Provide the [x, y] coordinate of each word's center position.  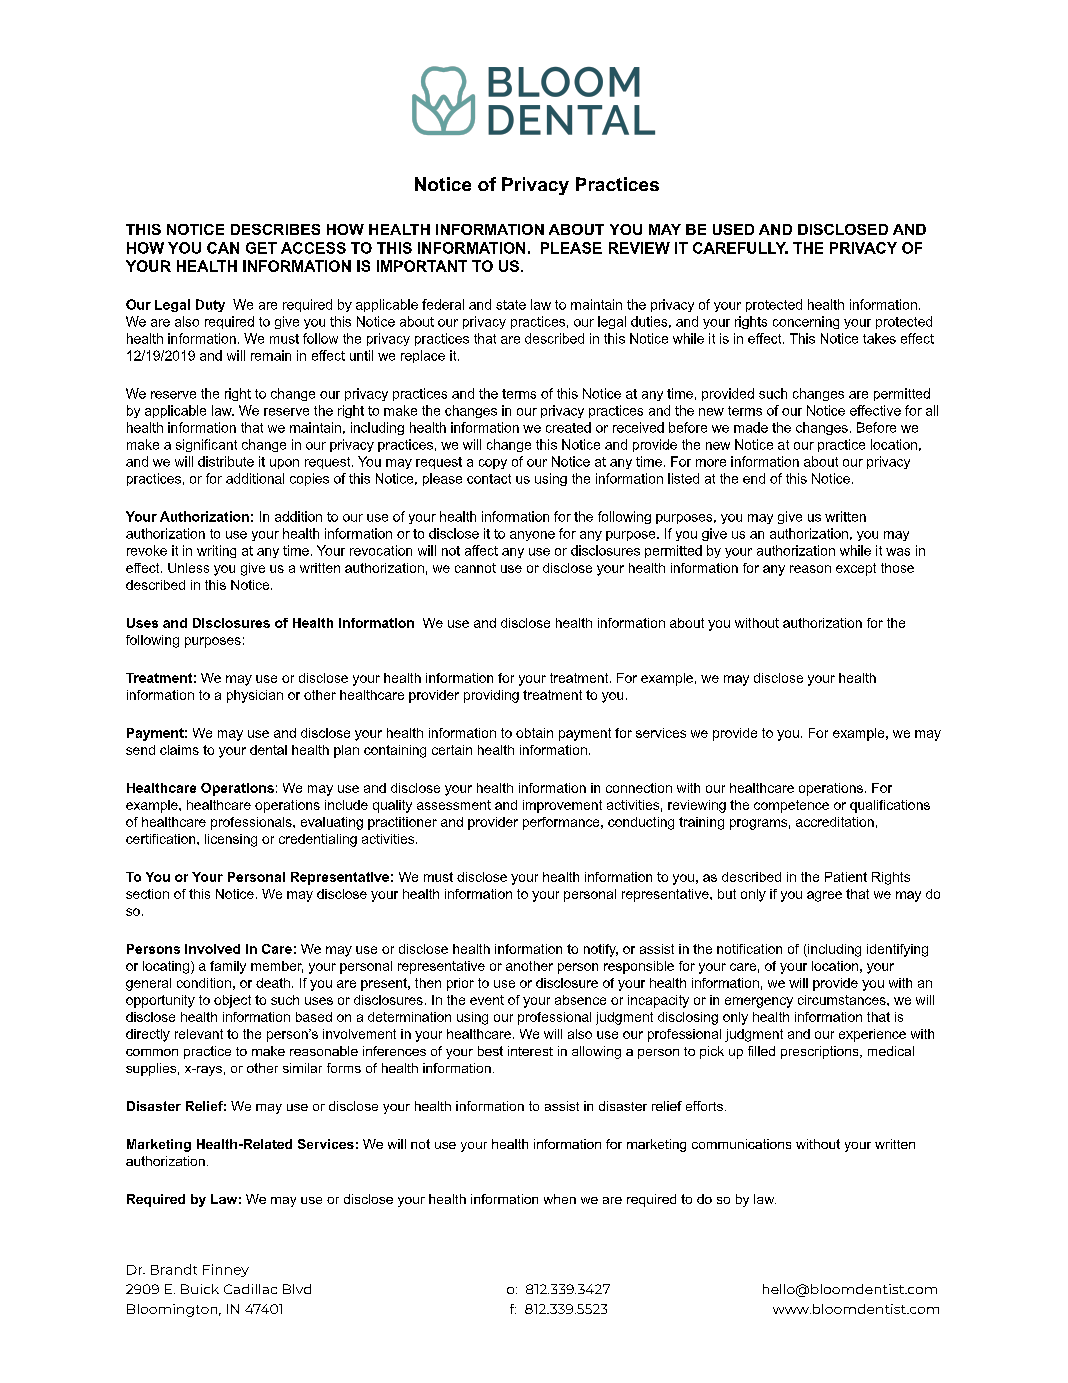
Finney [226, 1270]
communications [741, 1144]
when [560, 1199]
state [511, 305]
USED [733, 229]
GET [261, 248]
